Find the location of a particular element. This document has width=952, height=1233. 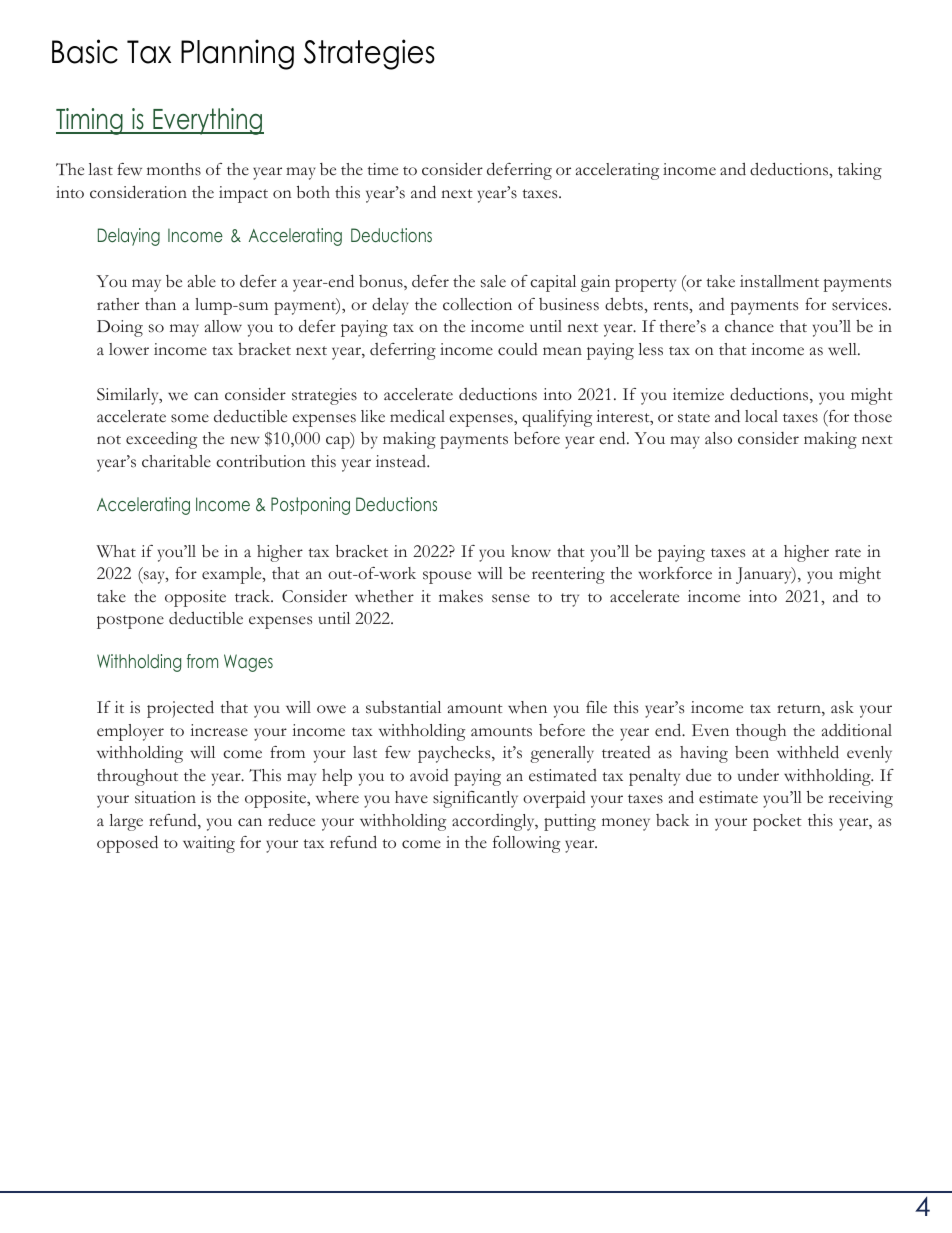

time is located at coordinates (383, 169).
